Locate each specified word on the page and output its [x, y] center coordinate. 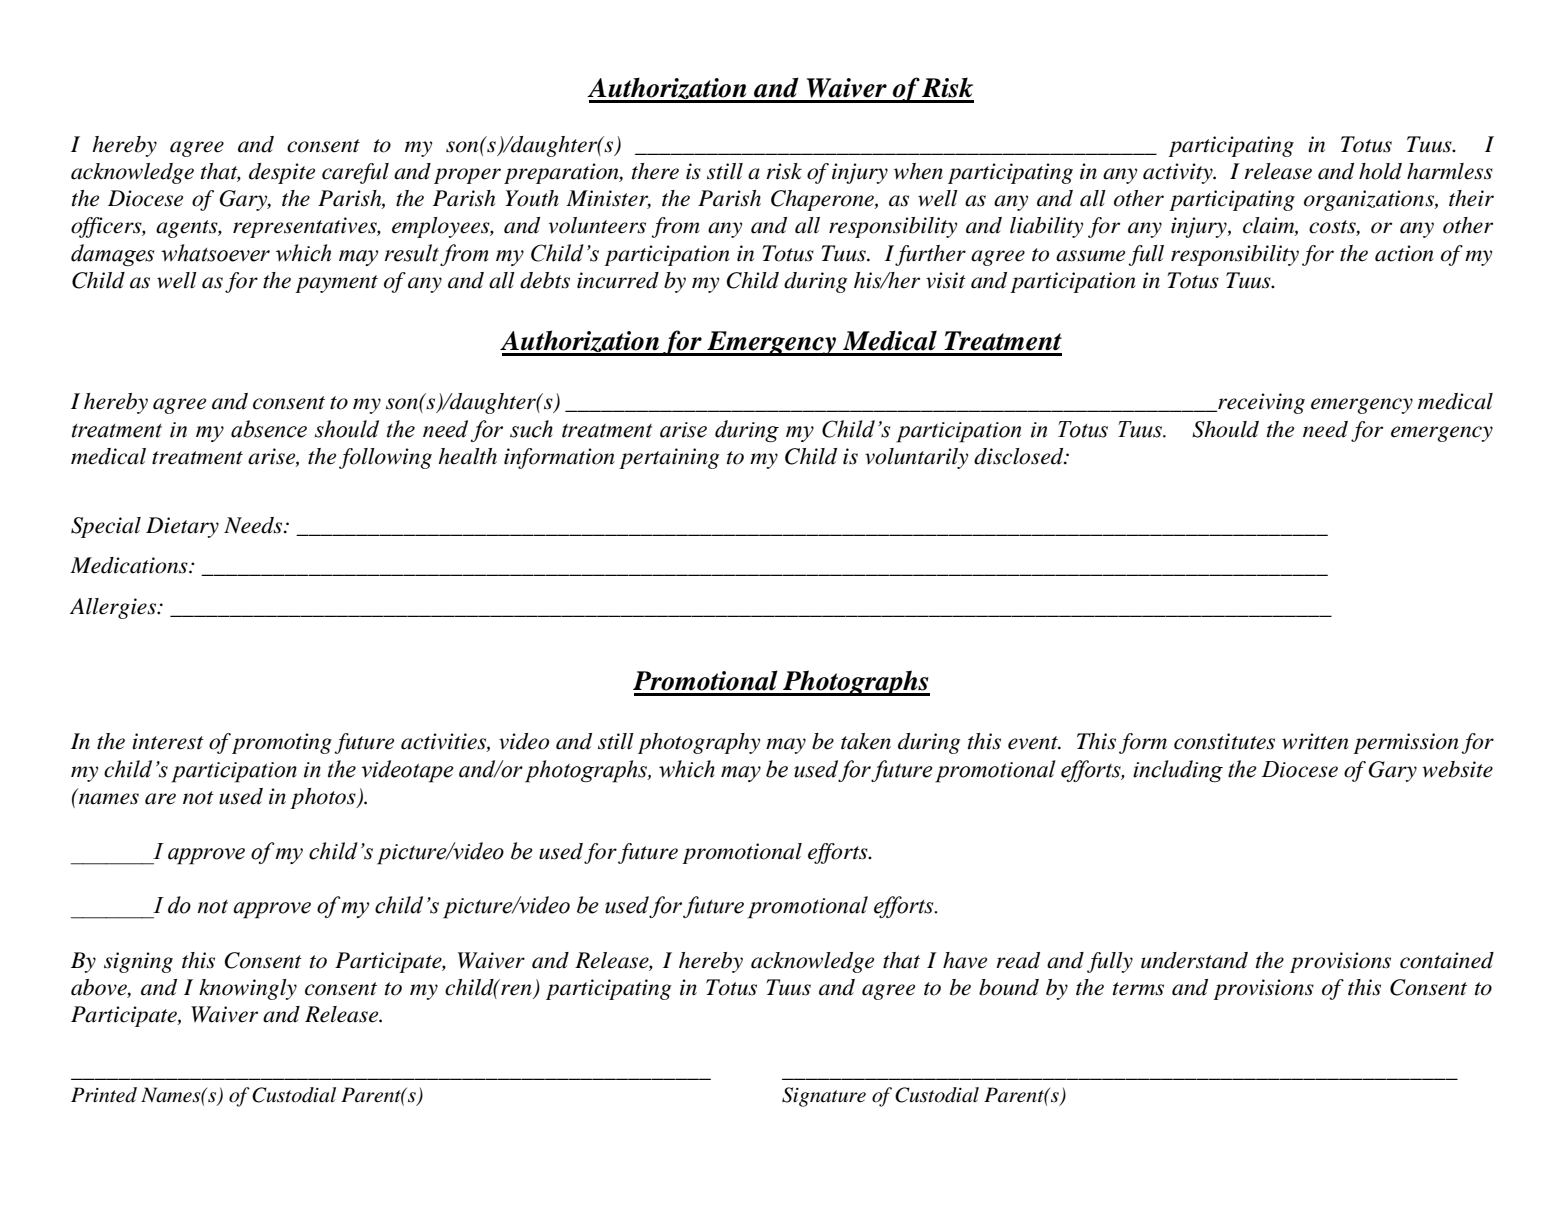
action [1404, 253]
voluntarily [916, 458]
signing [138, 962]
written [1315, 741]
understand [1194, 960]
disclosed [1020, 456]
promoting [282, 743]
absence [269, 429]
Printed [104, 1095]
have [965, 960]
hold [1380, 171]
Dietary [182, 527]
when [918, 171]
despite [282, 173]
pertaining [669, 458]
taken [866, 741]
